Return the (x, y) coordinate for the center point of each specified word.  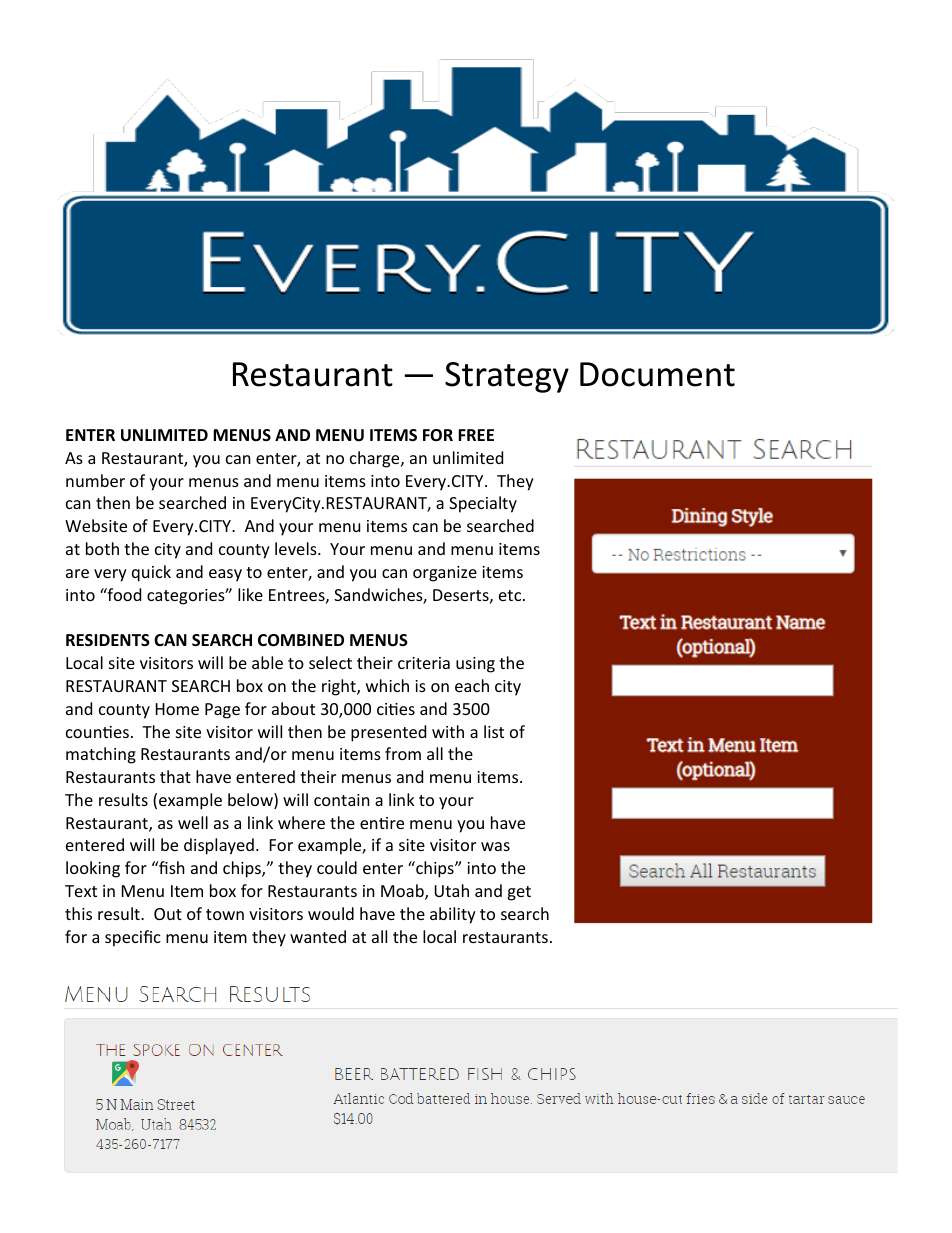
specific (133, 938)
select (330, 662)
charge (376, 459)
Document (657, 374)
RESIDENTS (108, 640)
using (475, 665)
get (519, 893)
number (95, 480)
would (331, 913)
